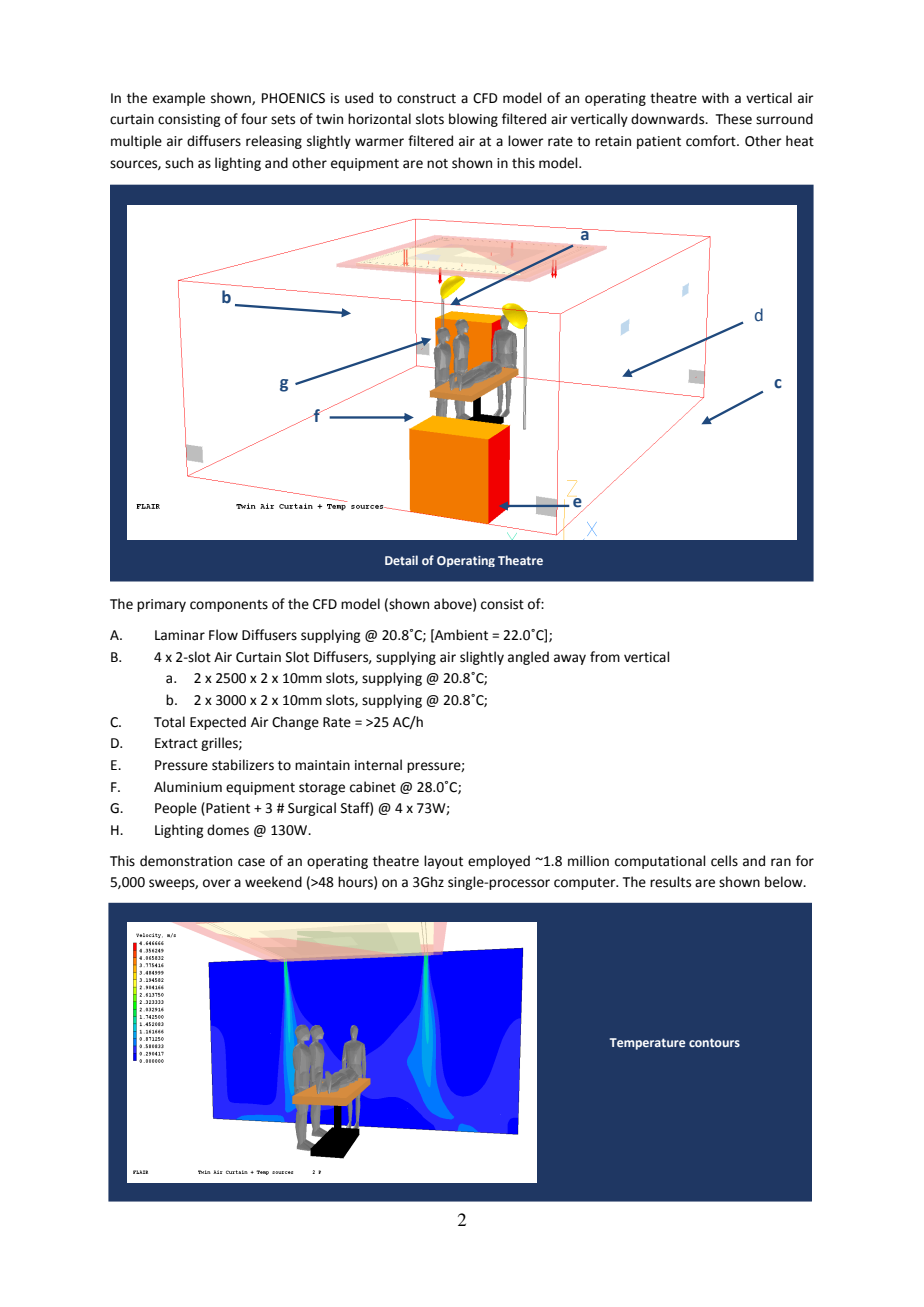  Describe the element at coordinates (605, 657) in the document. I see `from` at that location.
